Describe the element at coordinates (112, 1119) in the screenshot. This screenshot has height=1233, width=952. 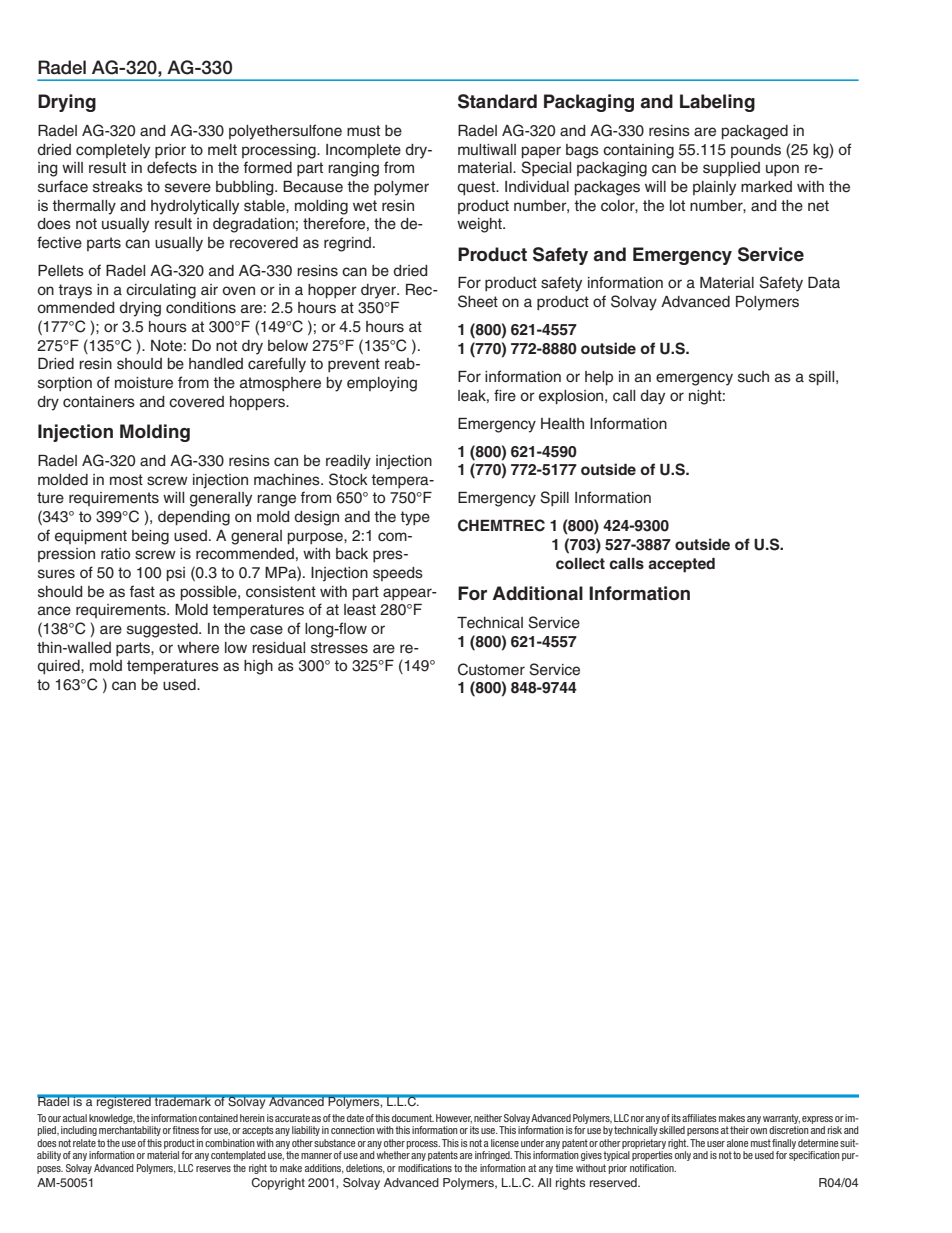
I see `knowledge` at that location.
